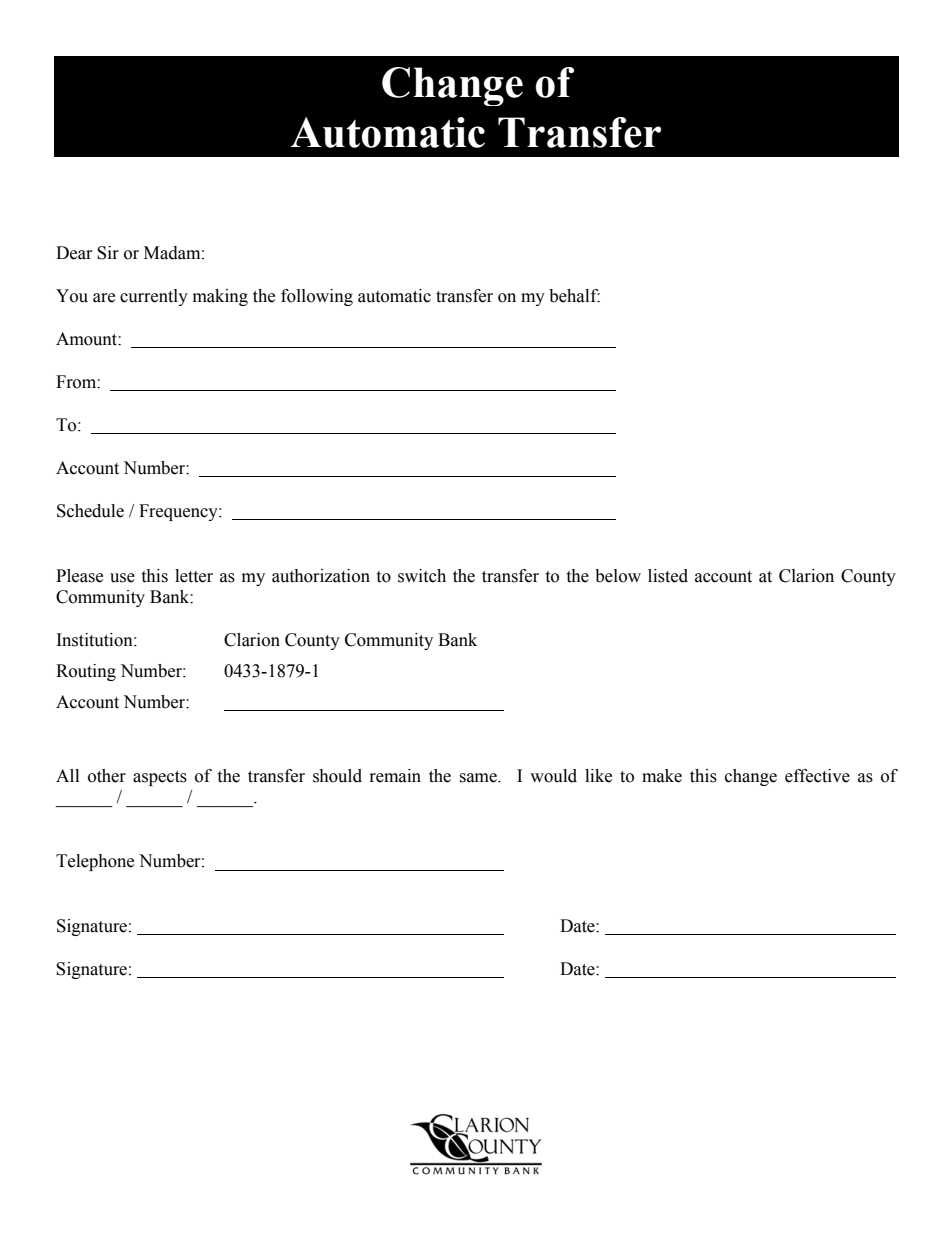  I want to click on behalf, so click(574, 296).
